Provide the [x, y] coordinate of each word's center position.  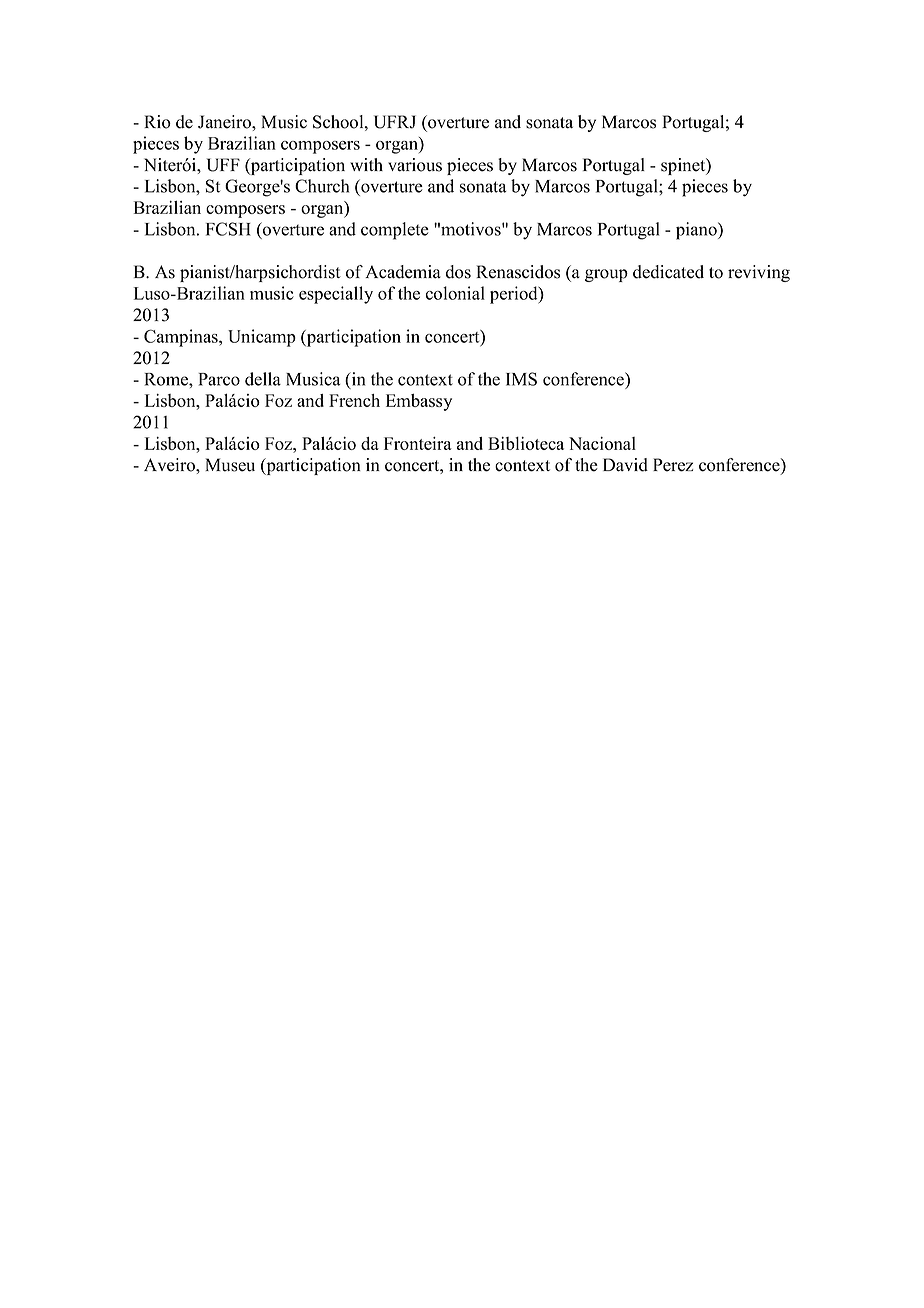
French [354, 400]
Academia [403, 272]
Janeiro [225, 122]
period [515, 295]
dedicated [668, 272]
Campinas [182, 338]
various [415, 165]
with [366, 164]
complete [395, 231]
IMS [521, 379]
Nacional [602, 443]
